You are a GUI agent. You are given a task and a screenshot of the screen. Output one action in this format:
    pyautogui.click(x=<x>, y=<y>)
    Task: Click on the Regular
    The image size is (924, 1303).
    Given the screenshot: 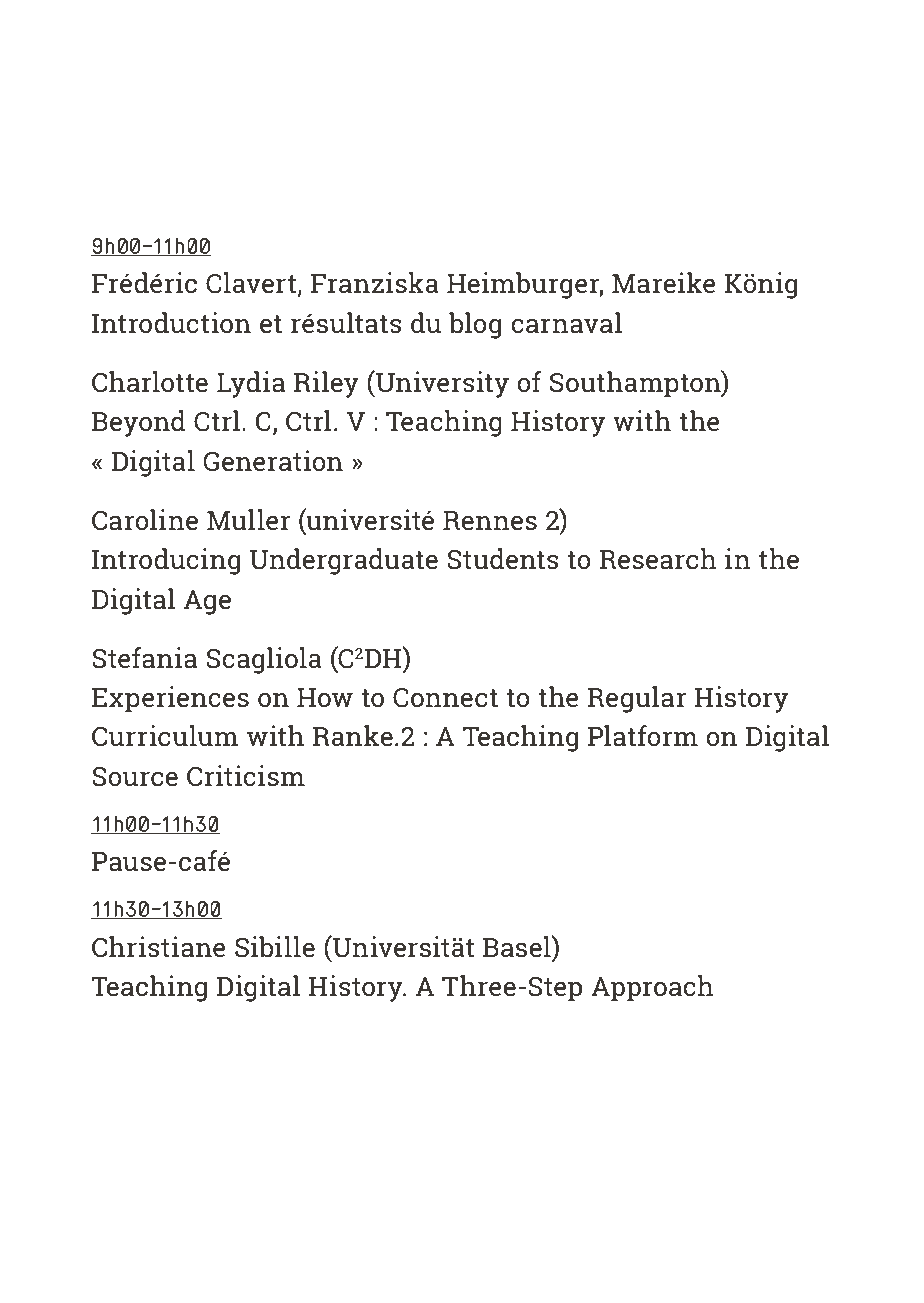 What is the action you would take?
    pyautogui.click(x=637, y=699)
